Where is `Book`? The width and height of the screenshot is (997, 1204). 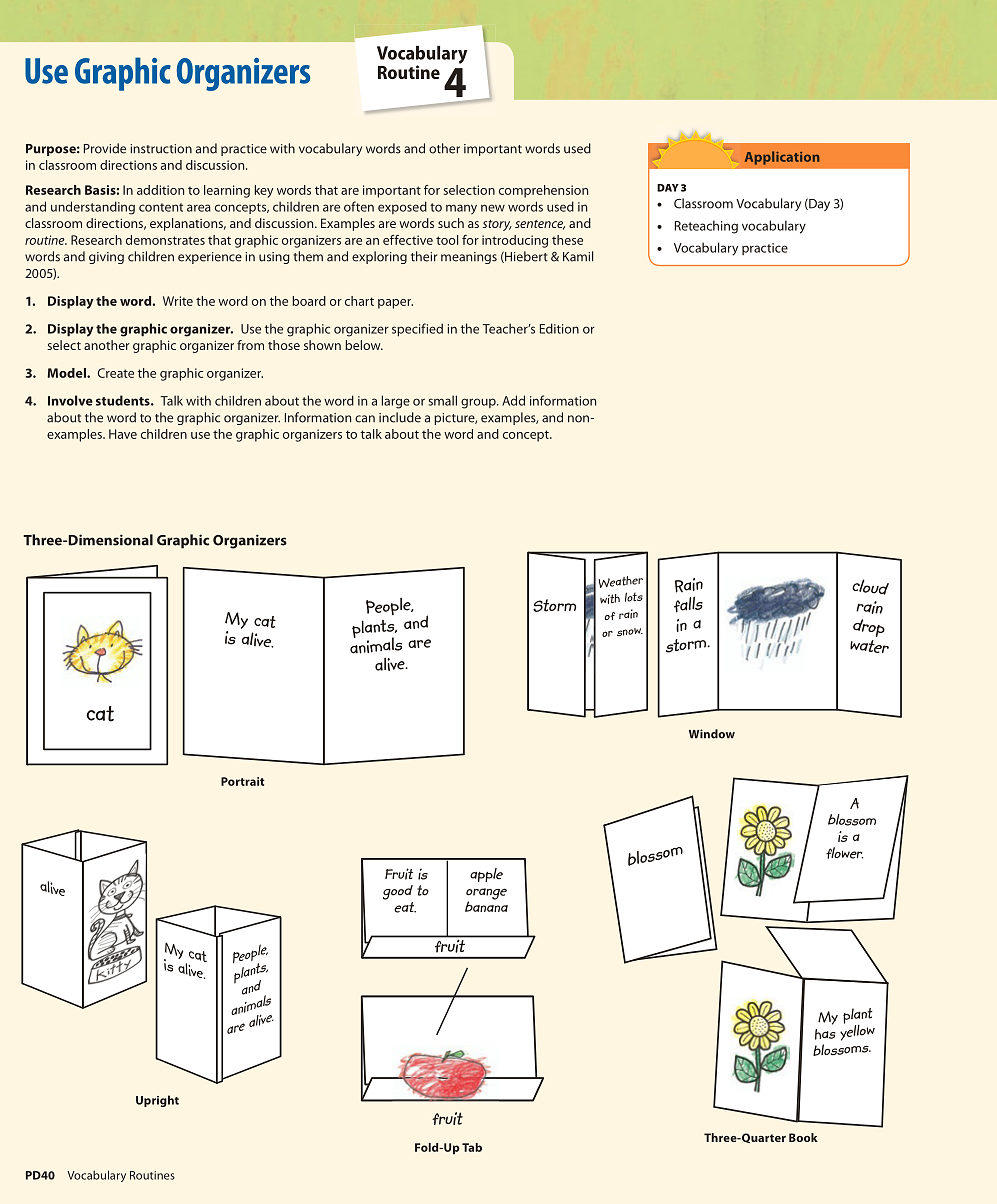
Book is located at coordinates (803, 1137).
